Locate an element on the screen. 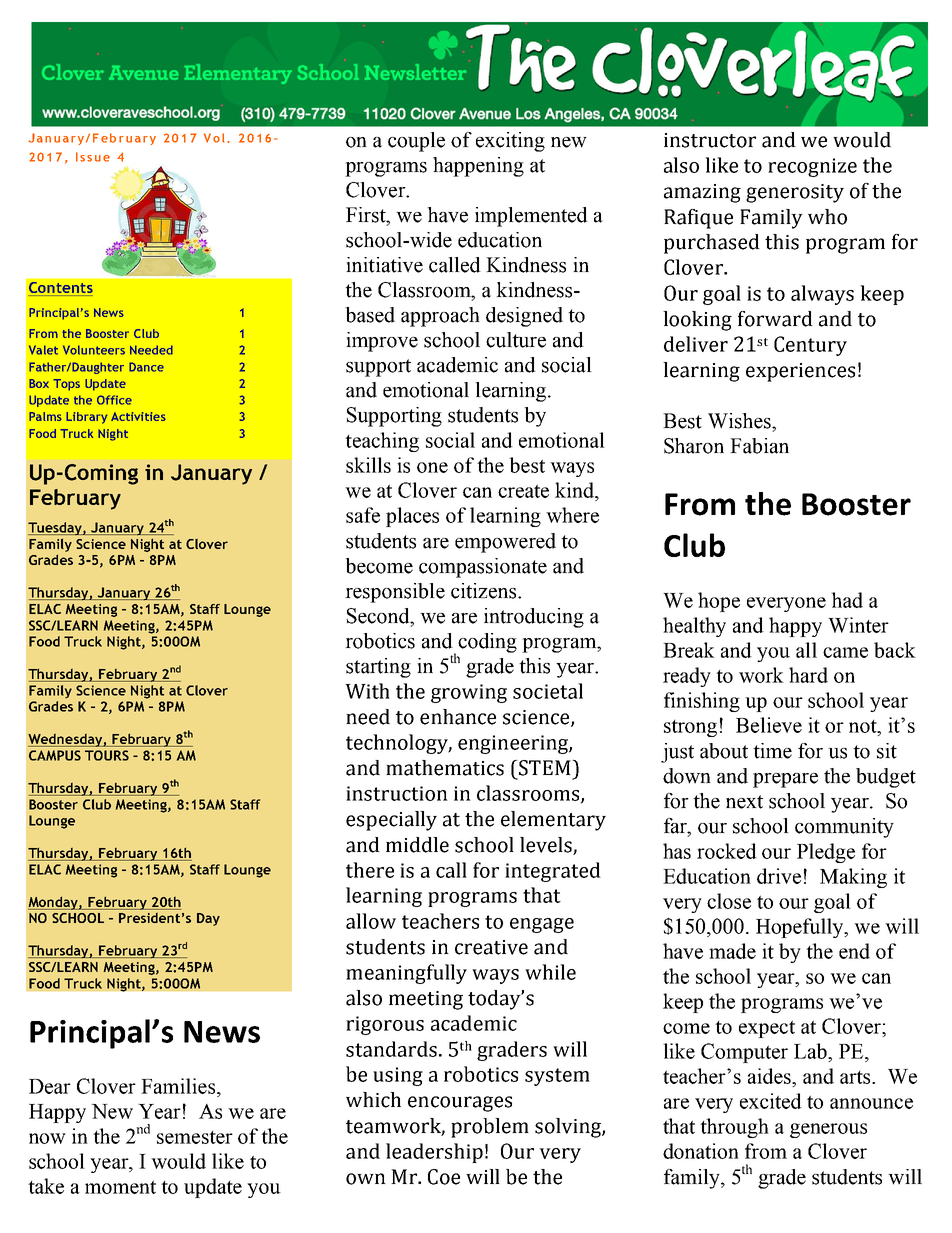  hard is located at coordinates (808, 675).
